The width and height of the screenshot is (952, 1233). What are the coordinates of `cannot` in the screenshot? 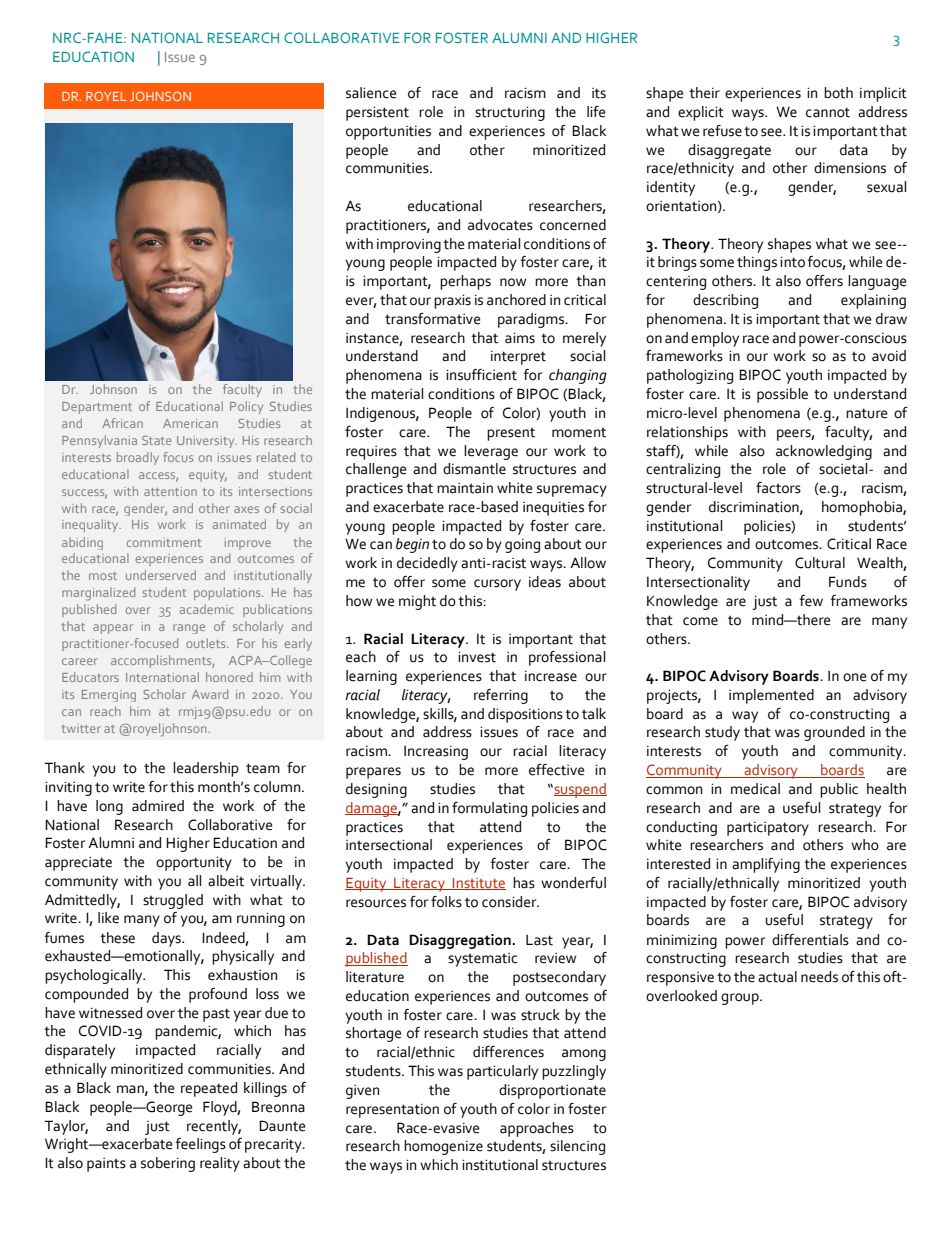 It's located at (828, 112).
